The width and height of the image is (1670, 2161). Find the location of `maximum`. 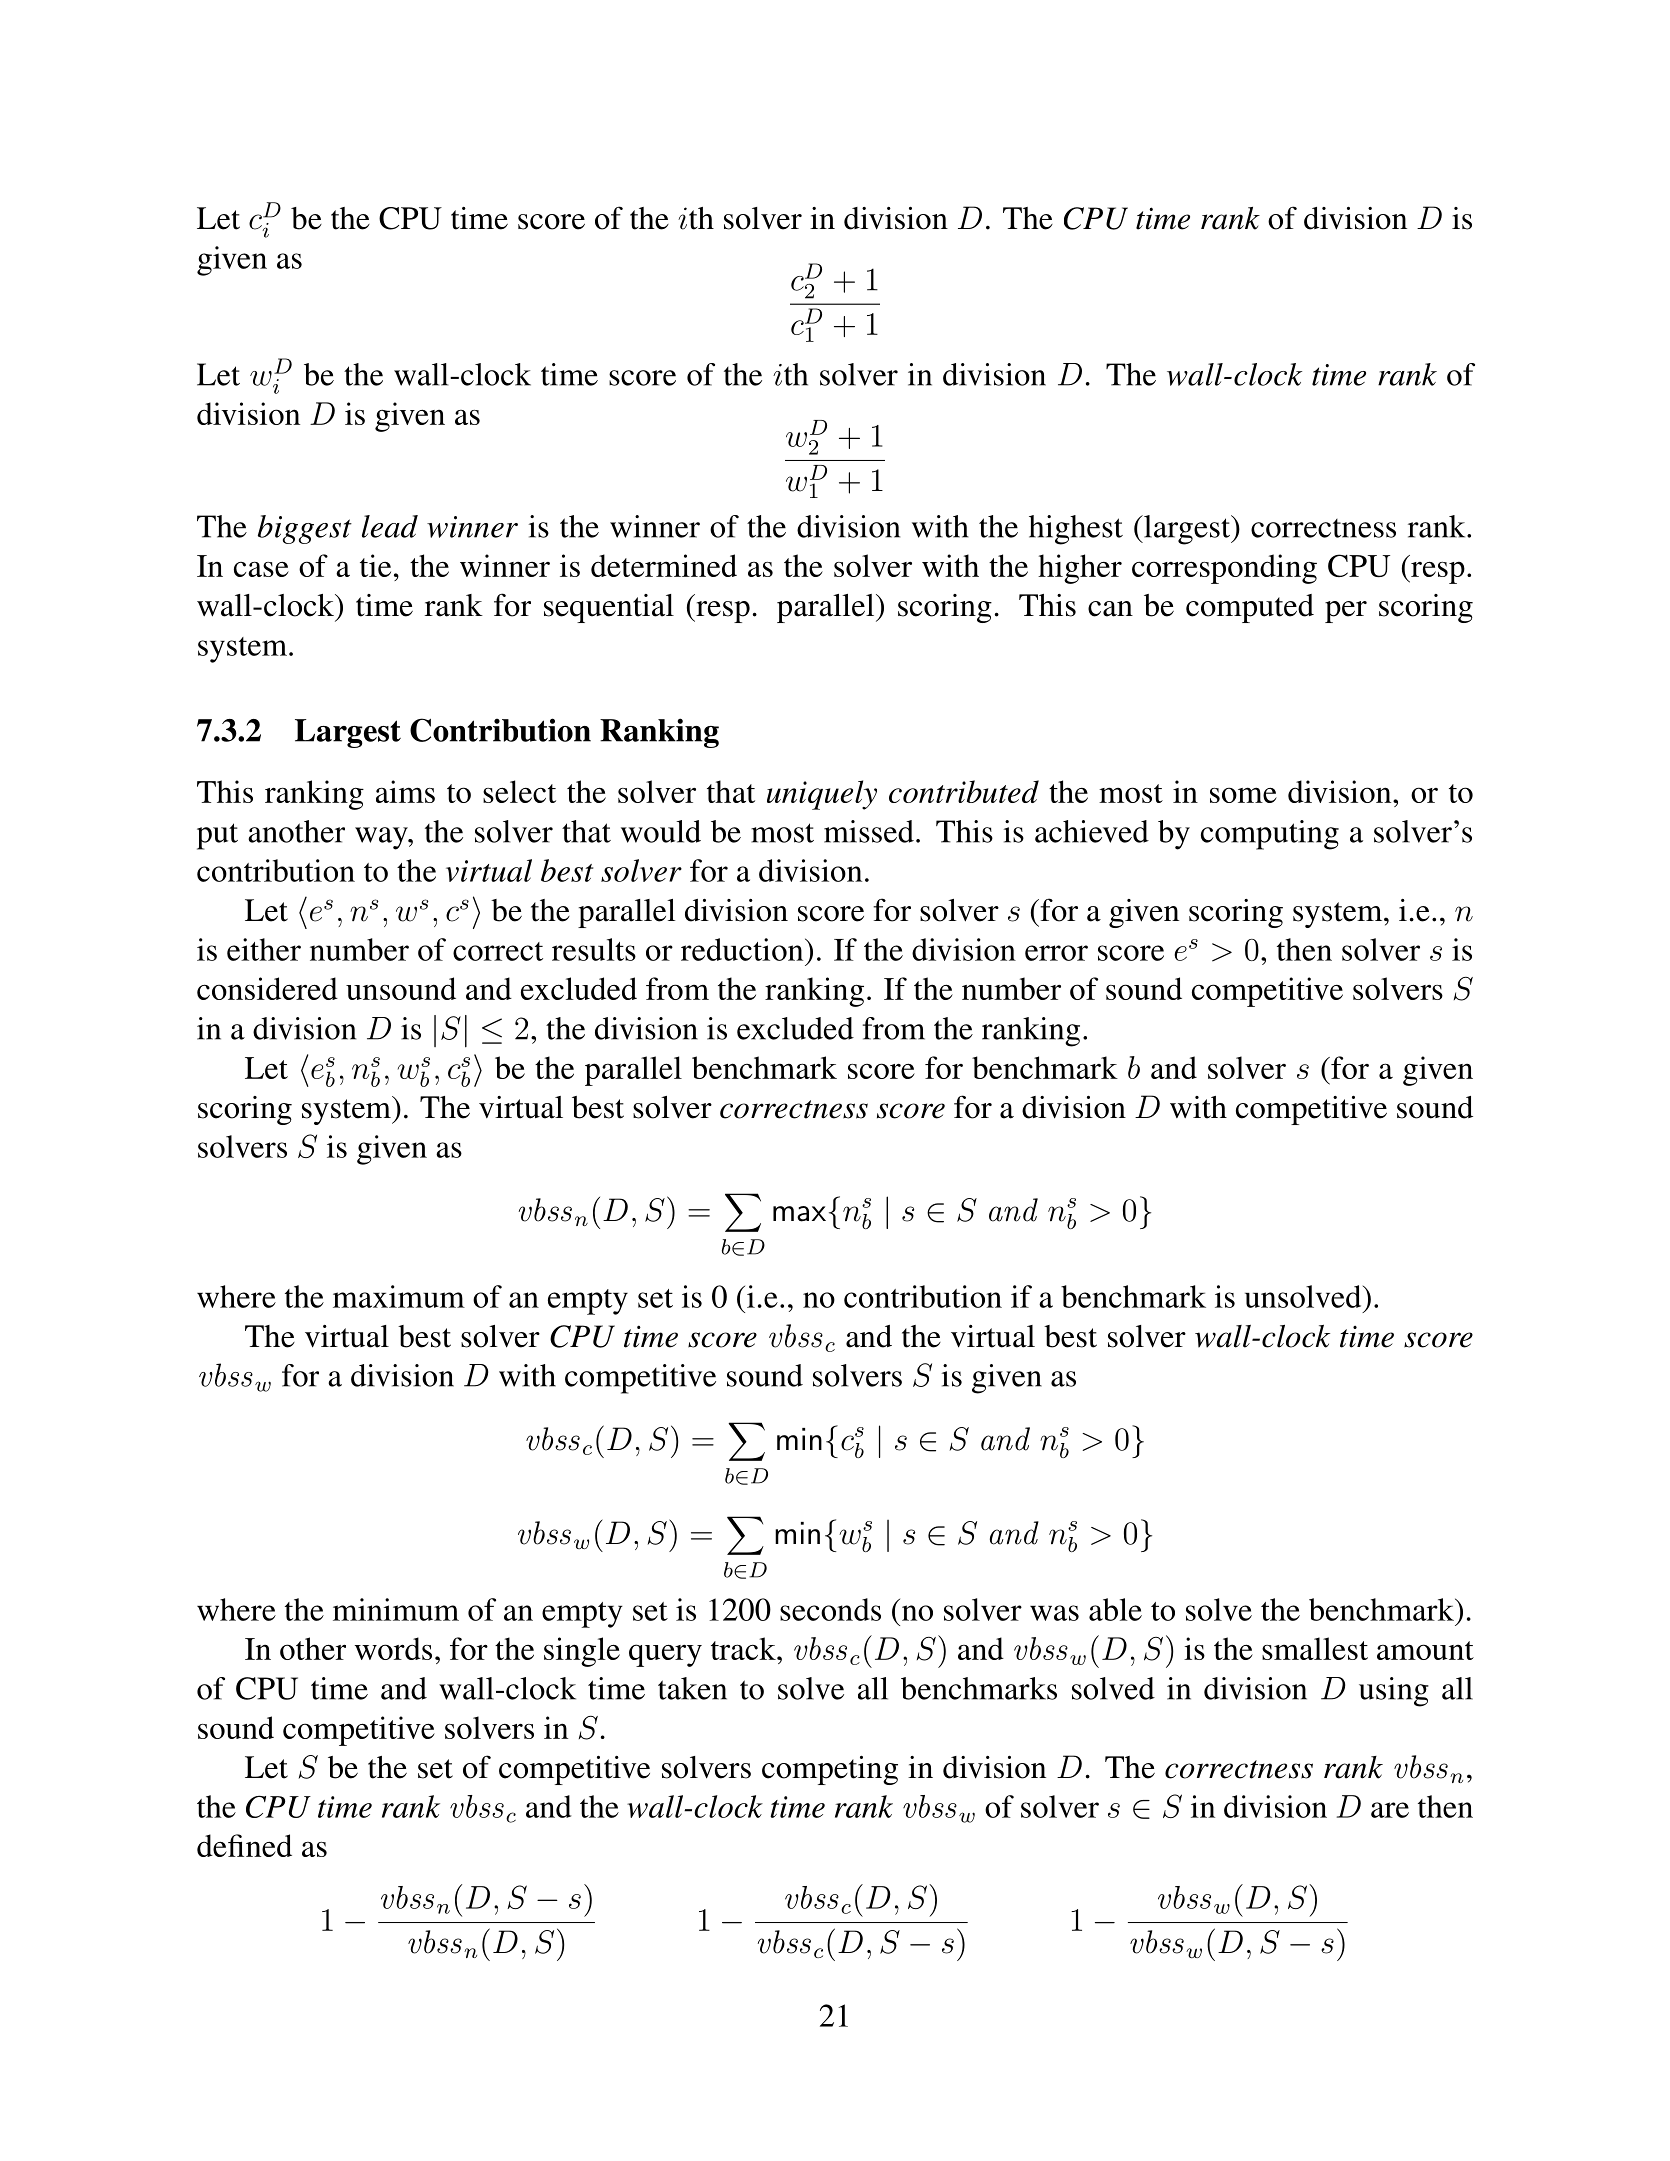

maximum is located at coordinates (399, 1296).
